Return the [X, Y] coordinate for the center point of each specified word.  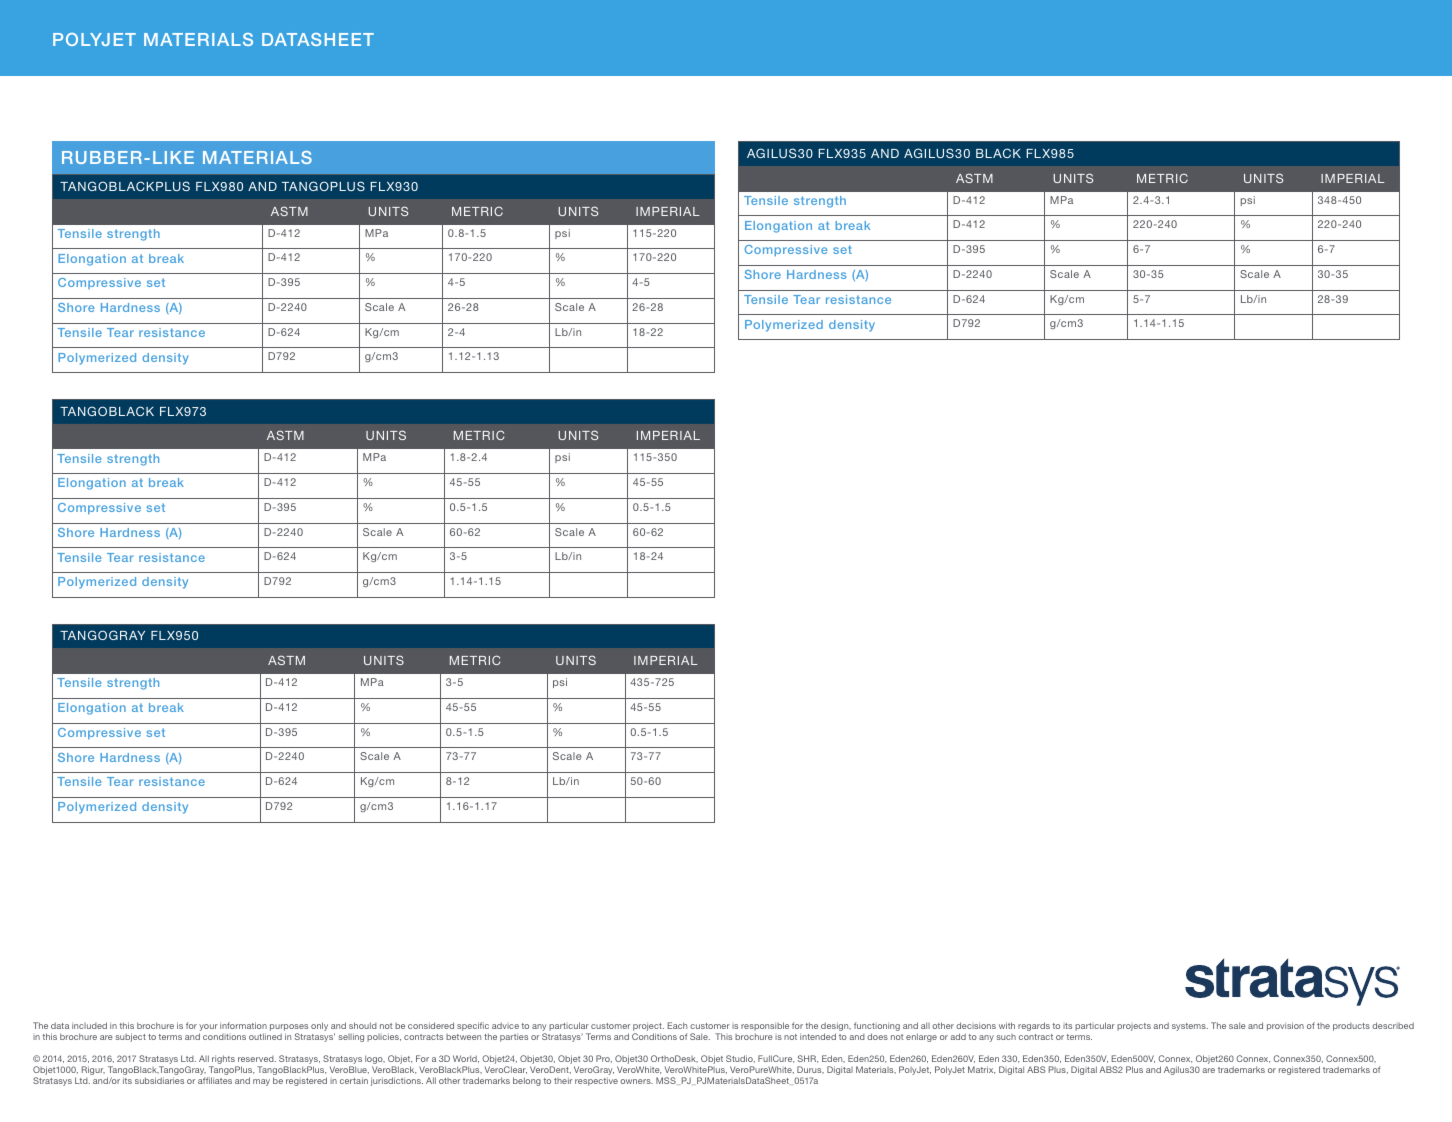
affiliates [215, 1080]
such [1006, 1037]
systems [1190, 1027]
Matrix [981, 1070]
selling [351, 1037]
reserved [257, 1059]
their [563, 1080]
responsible [765, 1028]
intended [818, 1036]
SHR [808, 1059]
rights [223, 1061]
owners [636, 1081]
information [243, 1025]
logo [375, 1061]
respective [596, 1081]
